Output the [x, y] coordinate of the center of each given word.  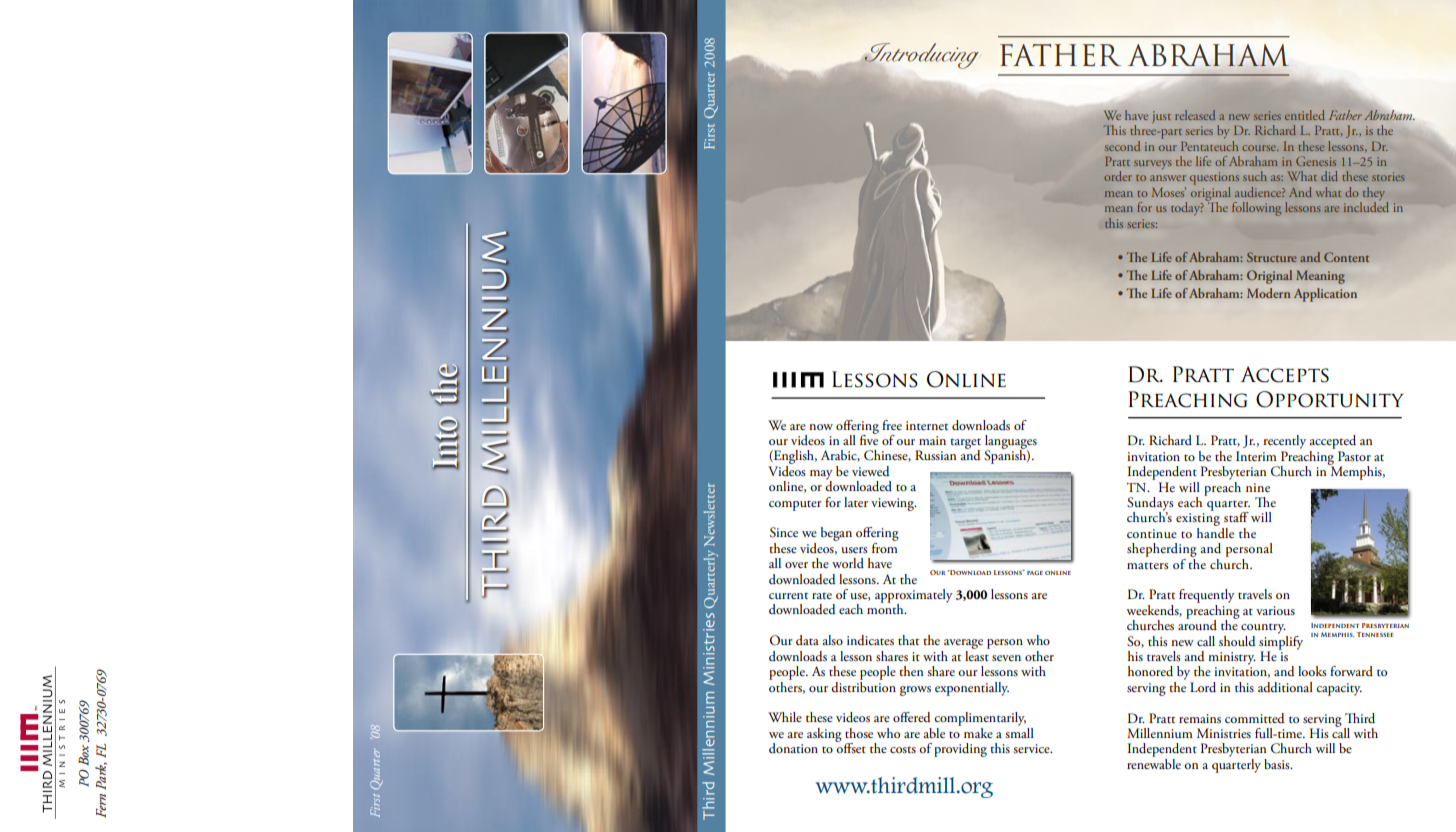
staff [1236, 517]
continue [1152, 533]
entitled [1305, 115]
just [1162, 117]
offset [851, 747]
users [854, 550]
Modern [1269, 293]
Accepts [1285, 374]
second [1122, 146]
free [892, 425]
